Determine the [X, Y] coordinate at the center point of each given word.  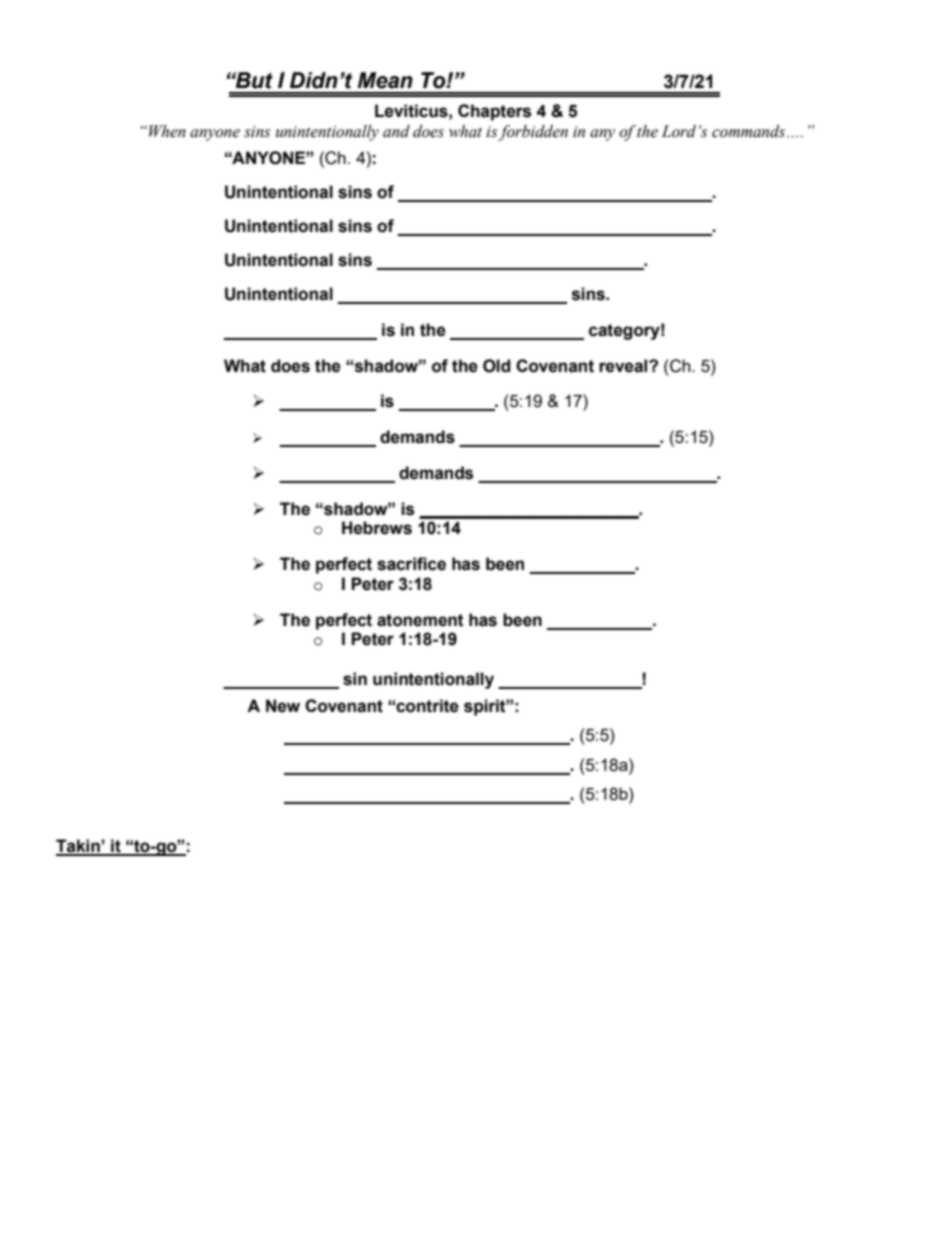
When [167, 131]
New [283, 706]
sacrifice [411, 564]
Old [497, 366]
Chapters [494, 112]
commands [748, 131]
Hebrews [377, 528]
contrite [427, 706]
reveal [624, 366]
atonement [420, 620]
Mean [385, 80]
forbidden [533, 133]
